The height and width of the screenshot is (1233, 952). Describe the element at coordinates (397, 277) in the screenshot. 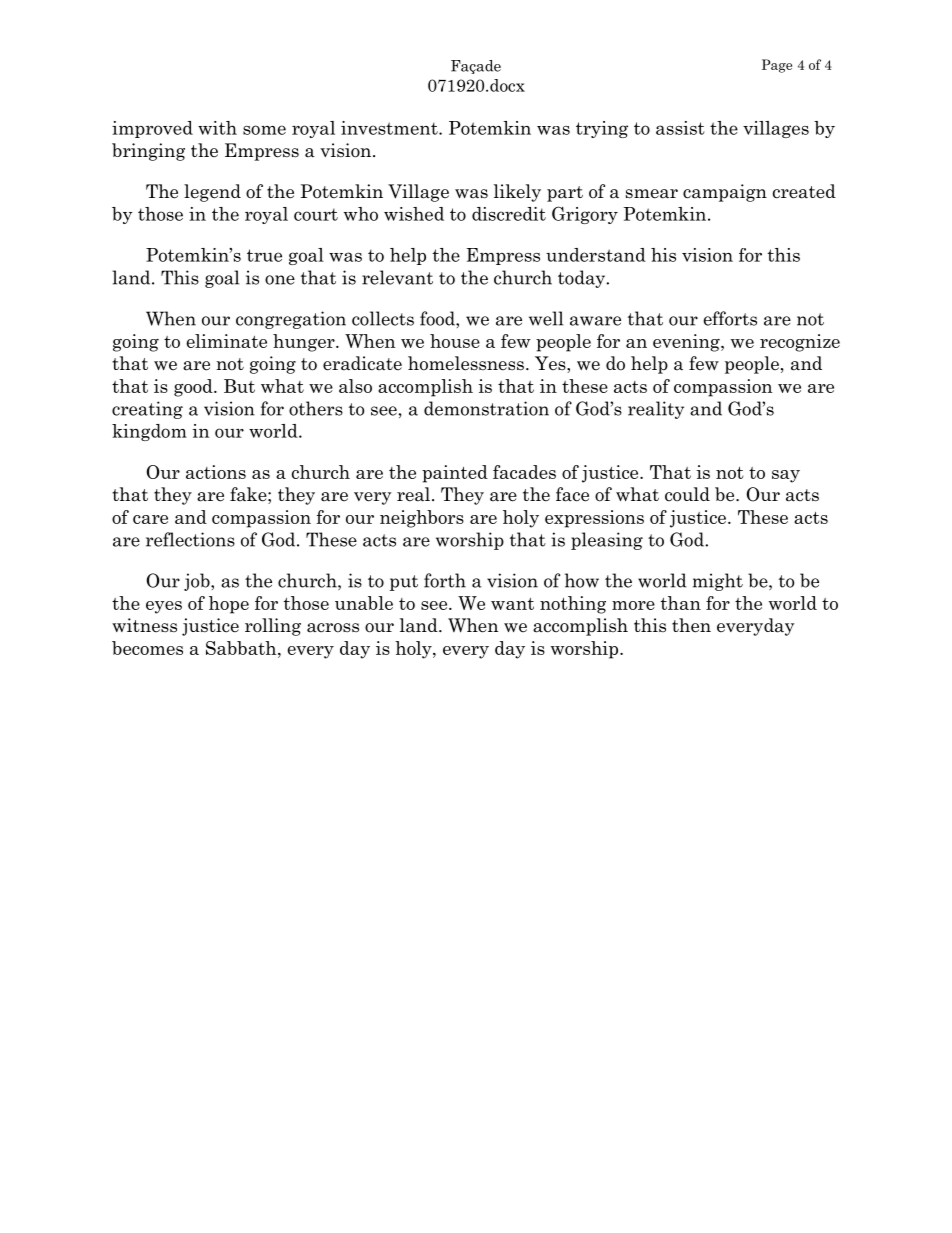

I see `relevant` at that location.
